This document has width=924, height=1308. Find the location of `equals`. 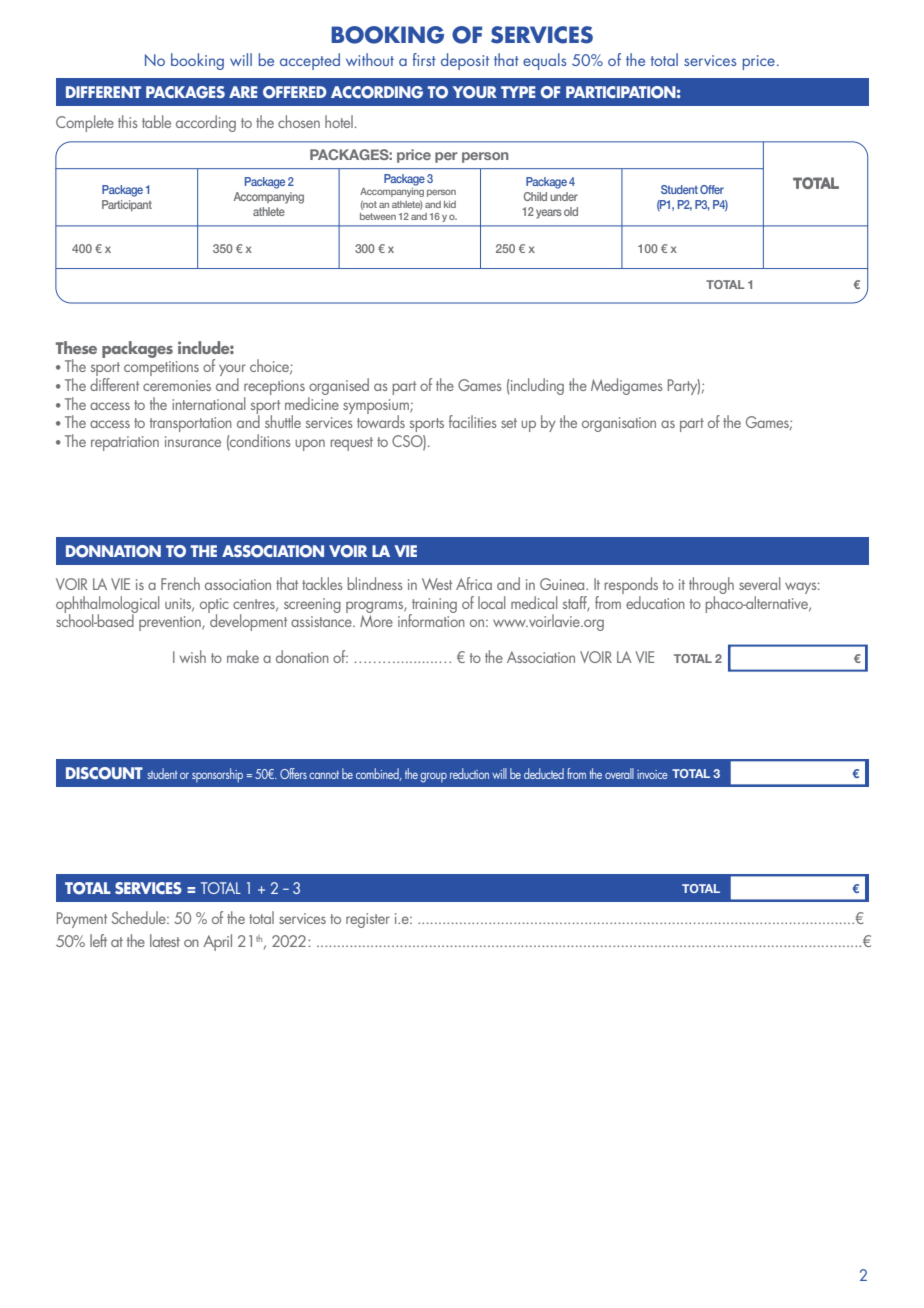

equals is located at coordinates (545, 61).
